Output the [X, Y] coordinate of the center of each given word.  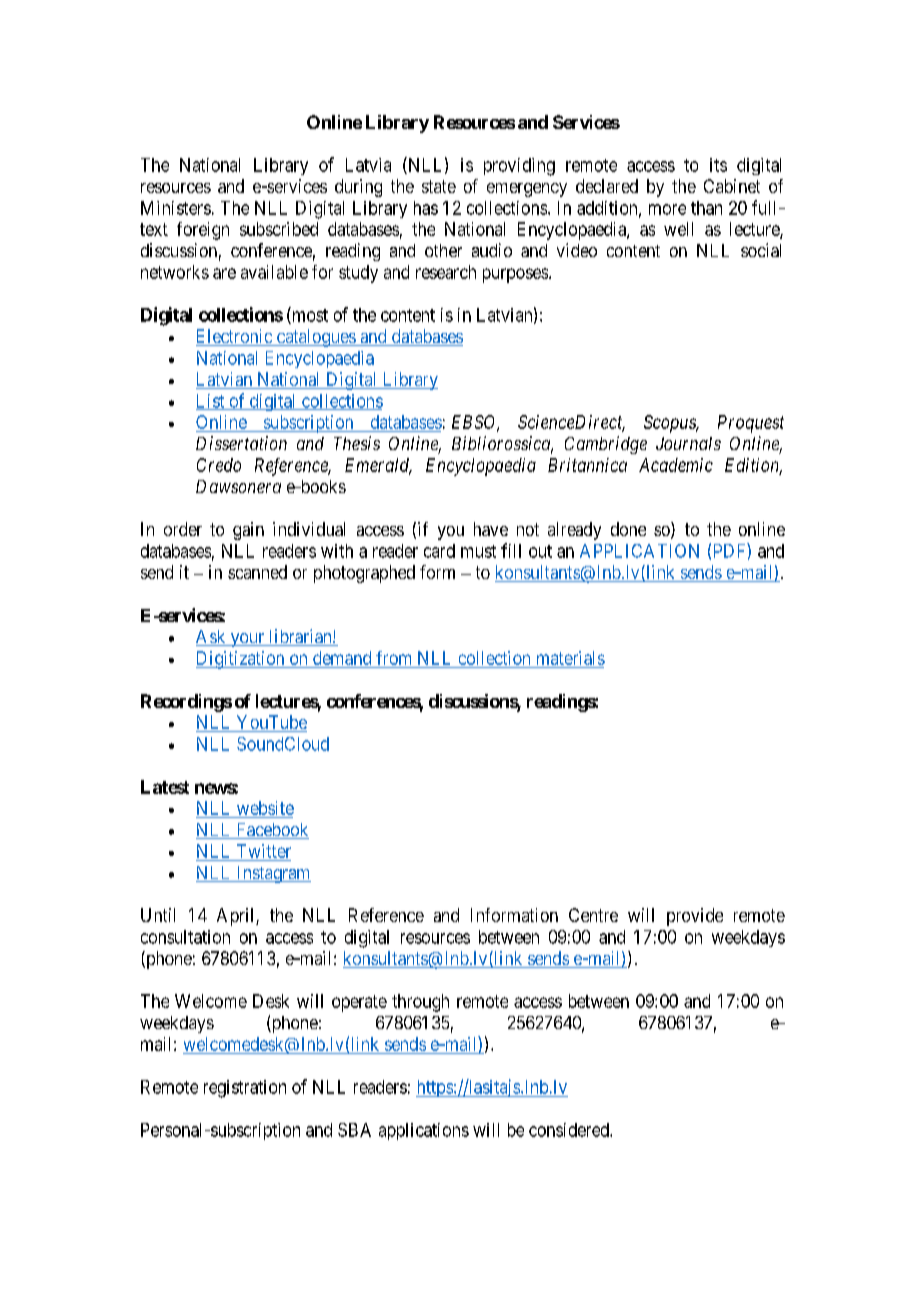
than [706, 208]
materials [571, 658]
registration [245, 1089]
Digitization [241, 660]
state [439, 186]
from [393, 658]
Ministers [176, 208]
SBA [354, 1130]
